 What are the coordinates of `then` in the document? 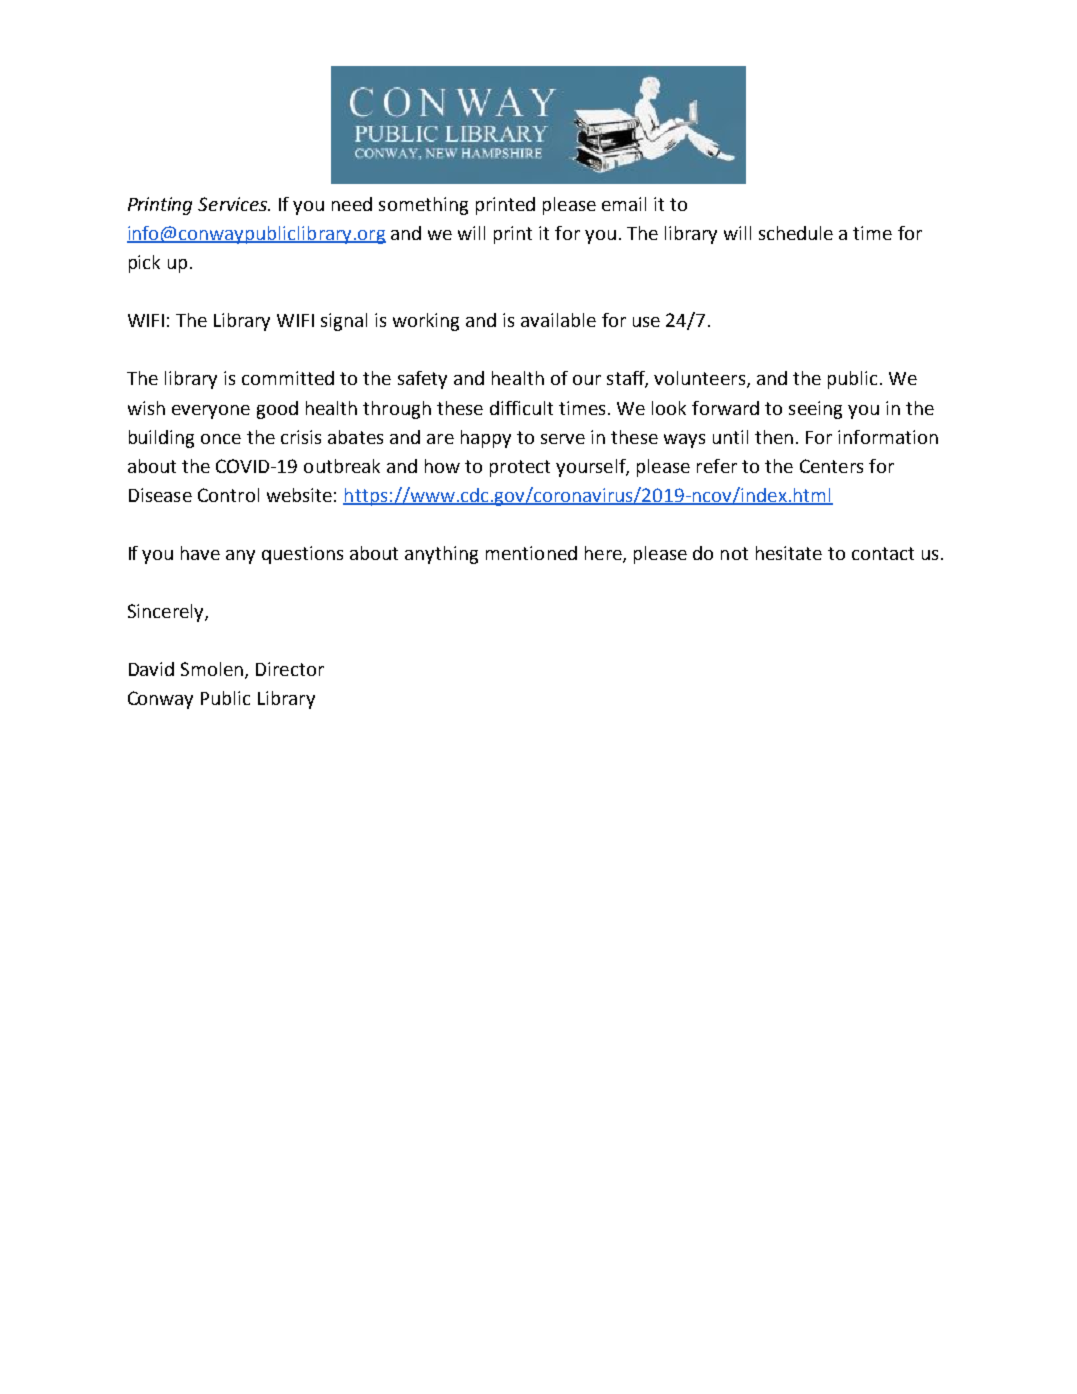 It's located at (774, 437).
